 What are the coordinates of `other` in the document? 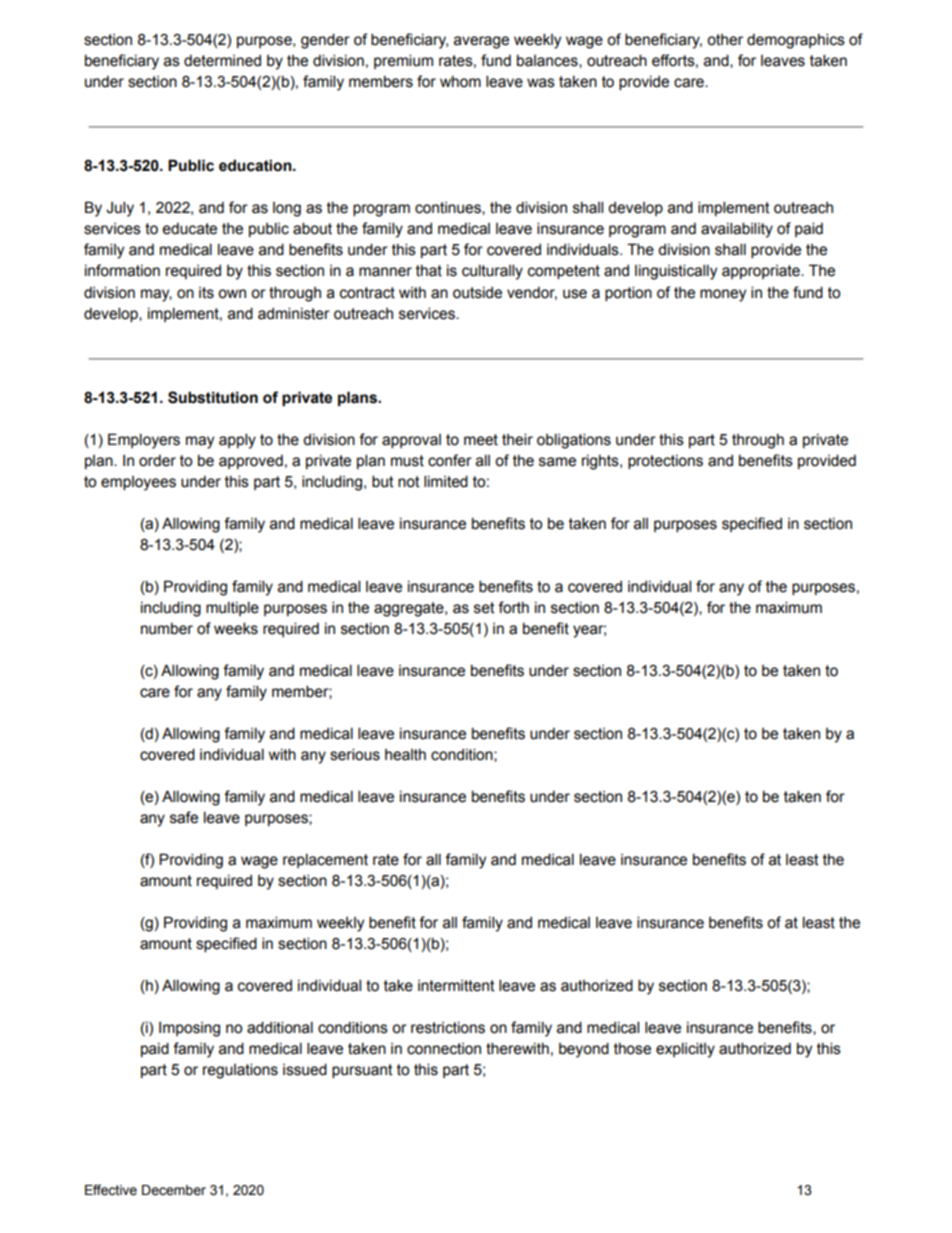 It's located at (725, 40).
